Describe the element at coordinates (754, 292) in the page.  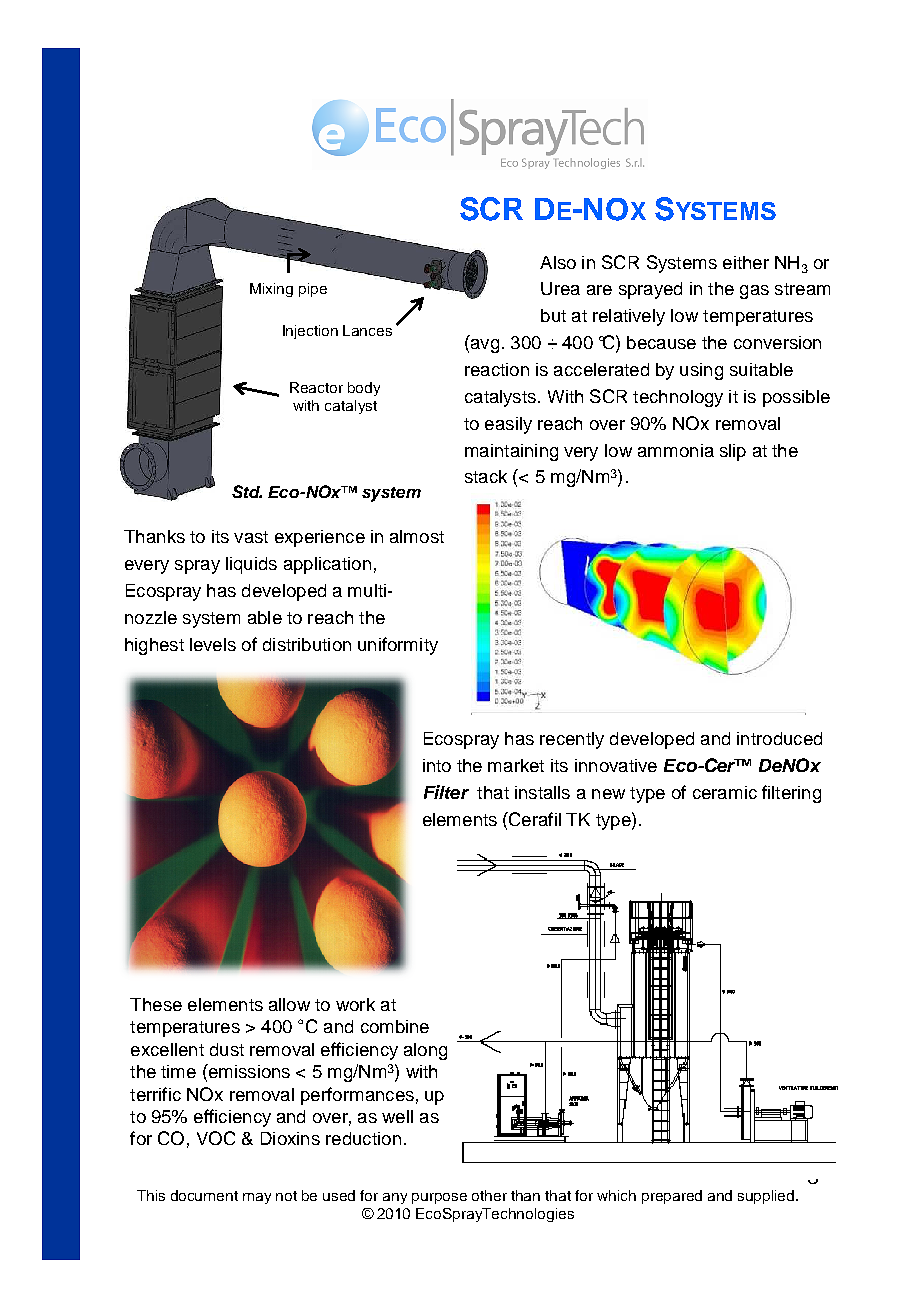
I see `gas` at that location.
